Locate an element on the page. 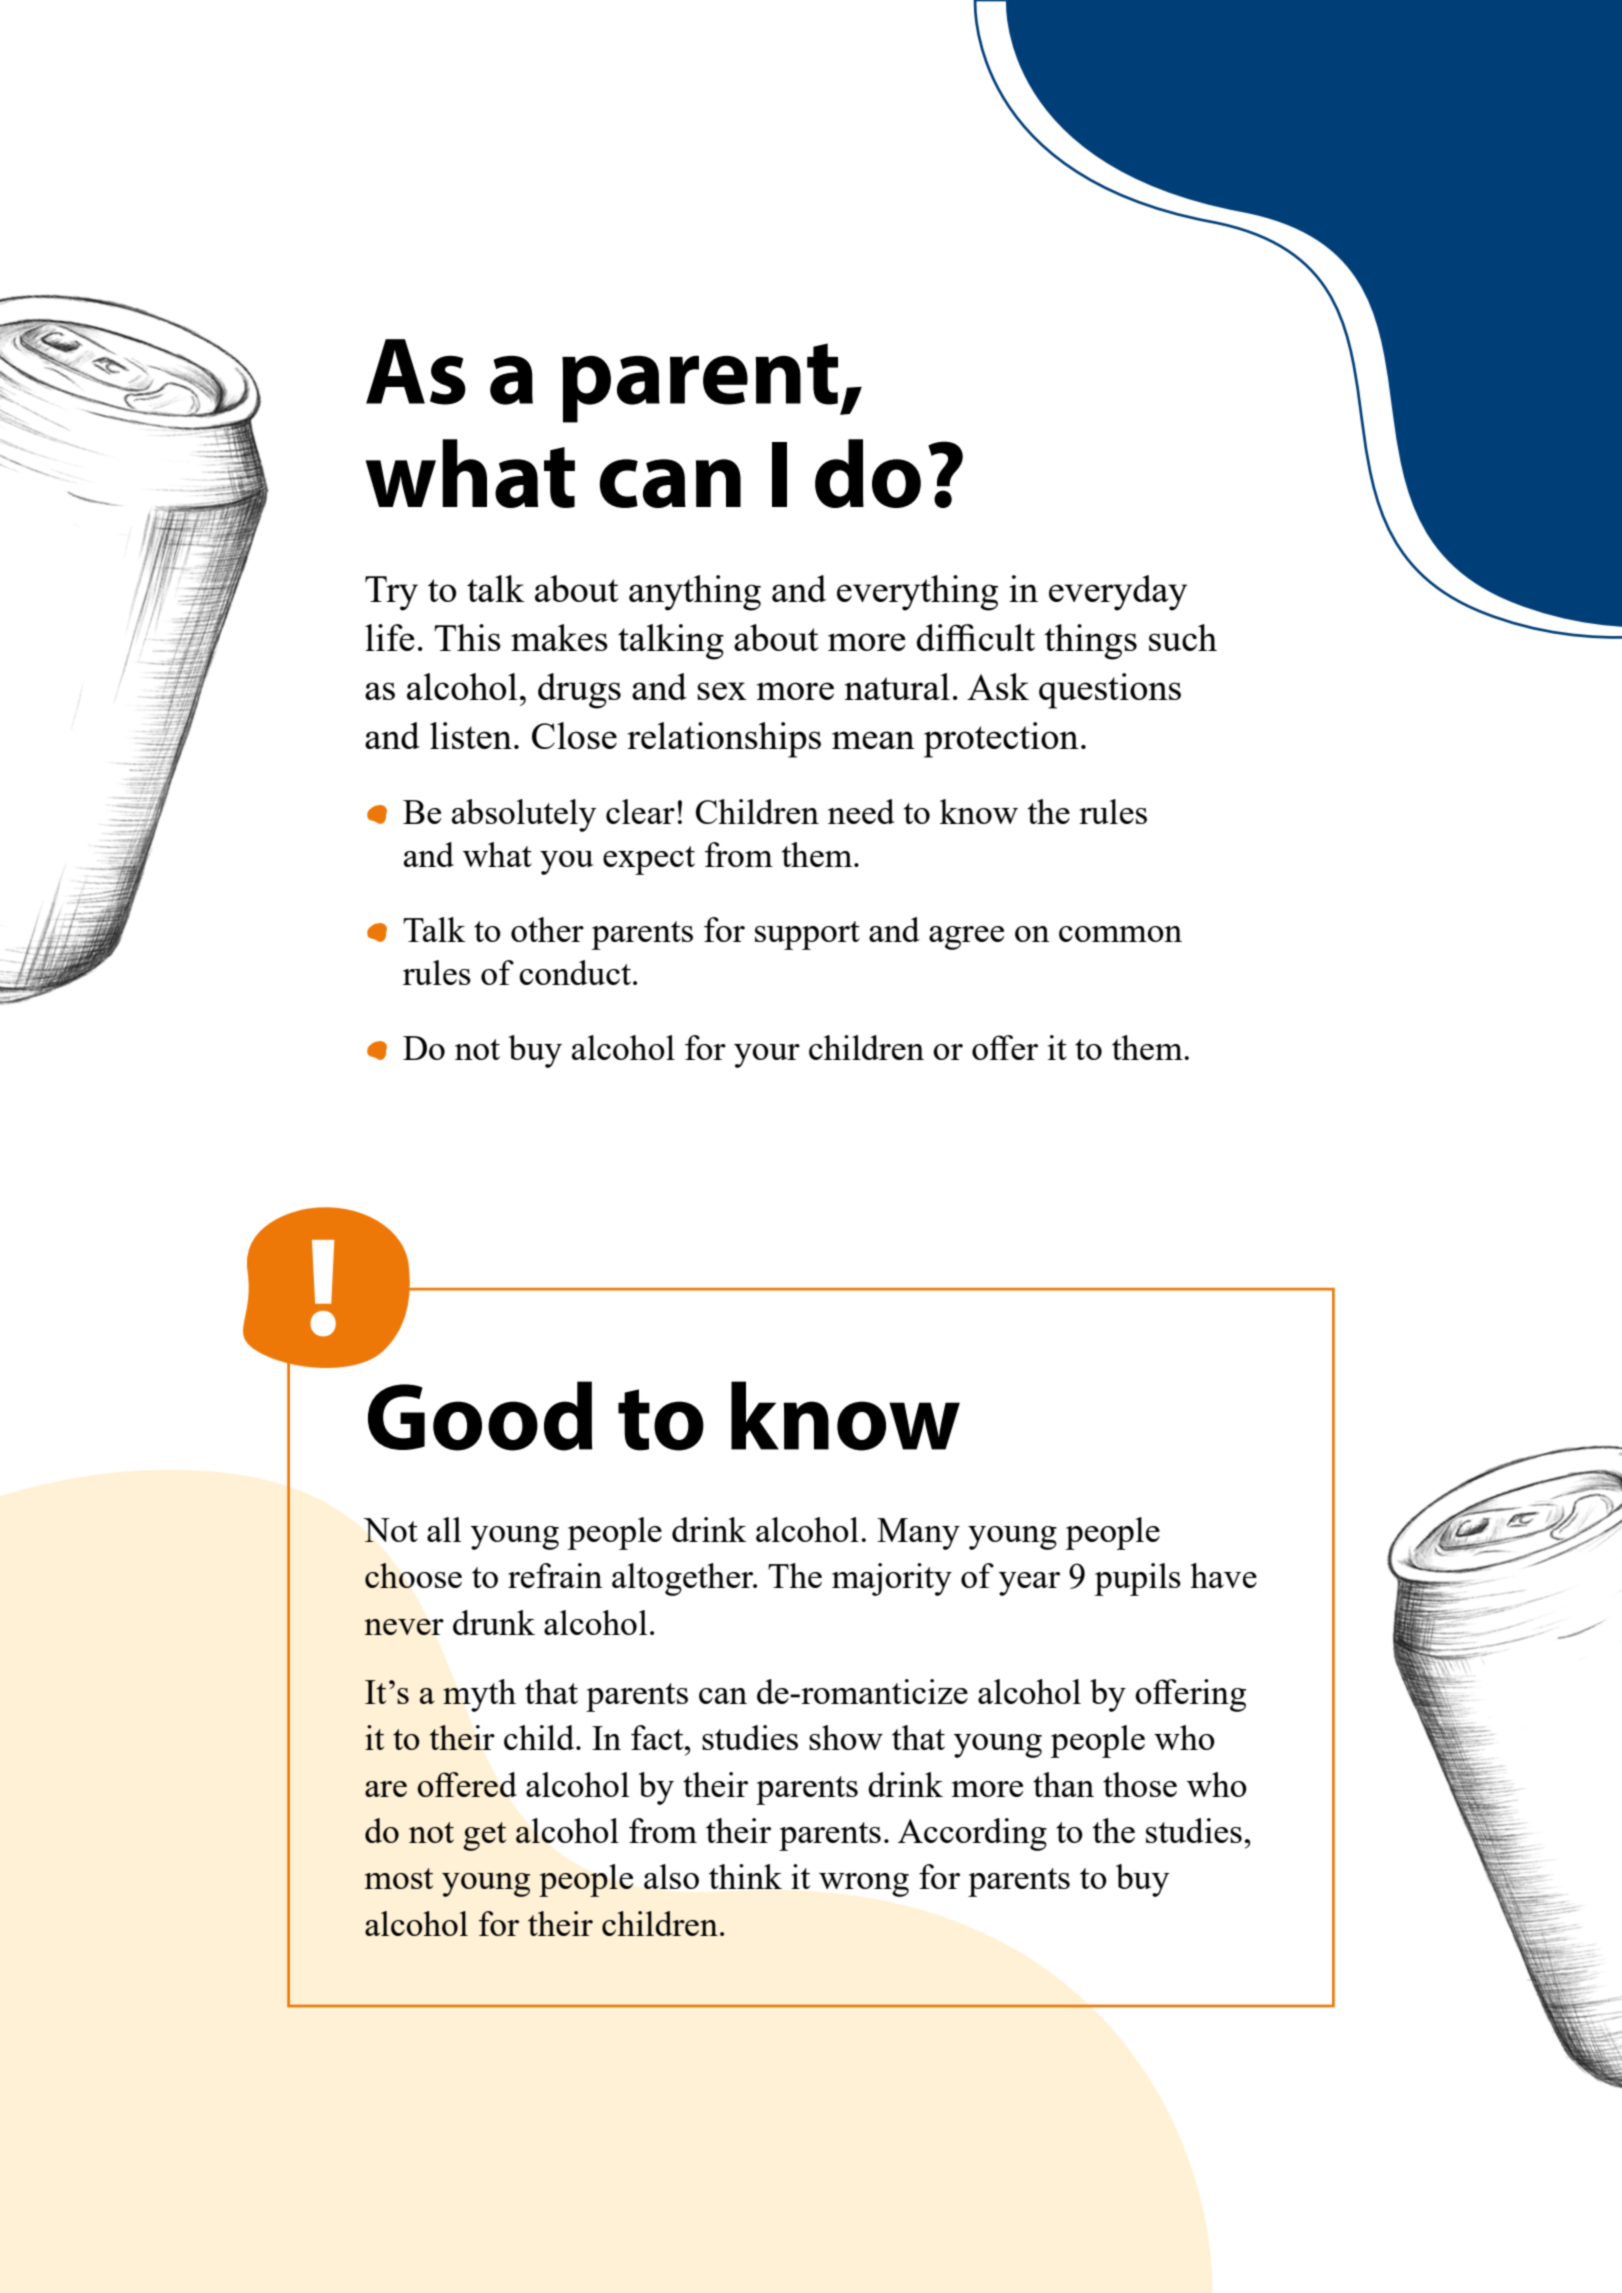 This image has width=1622, height=2293. support is located at coordinates (807, 935).
